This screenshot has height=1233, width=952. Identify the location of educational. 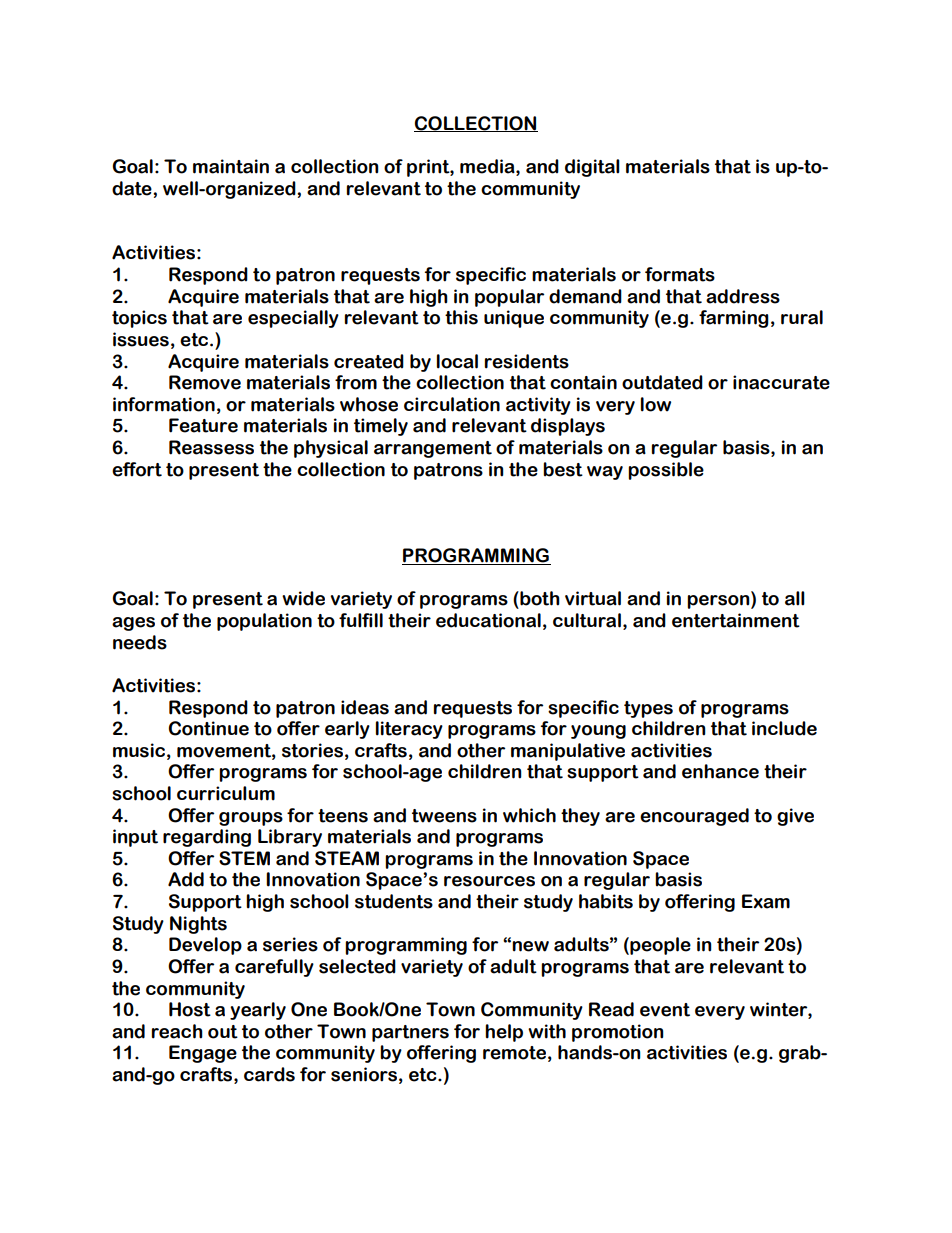
(488, 620).
